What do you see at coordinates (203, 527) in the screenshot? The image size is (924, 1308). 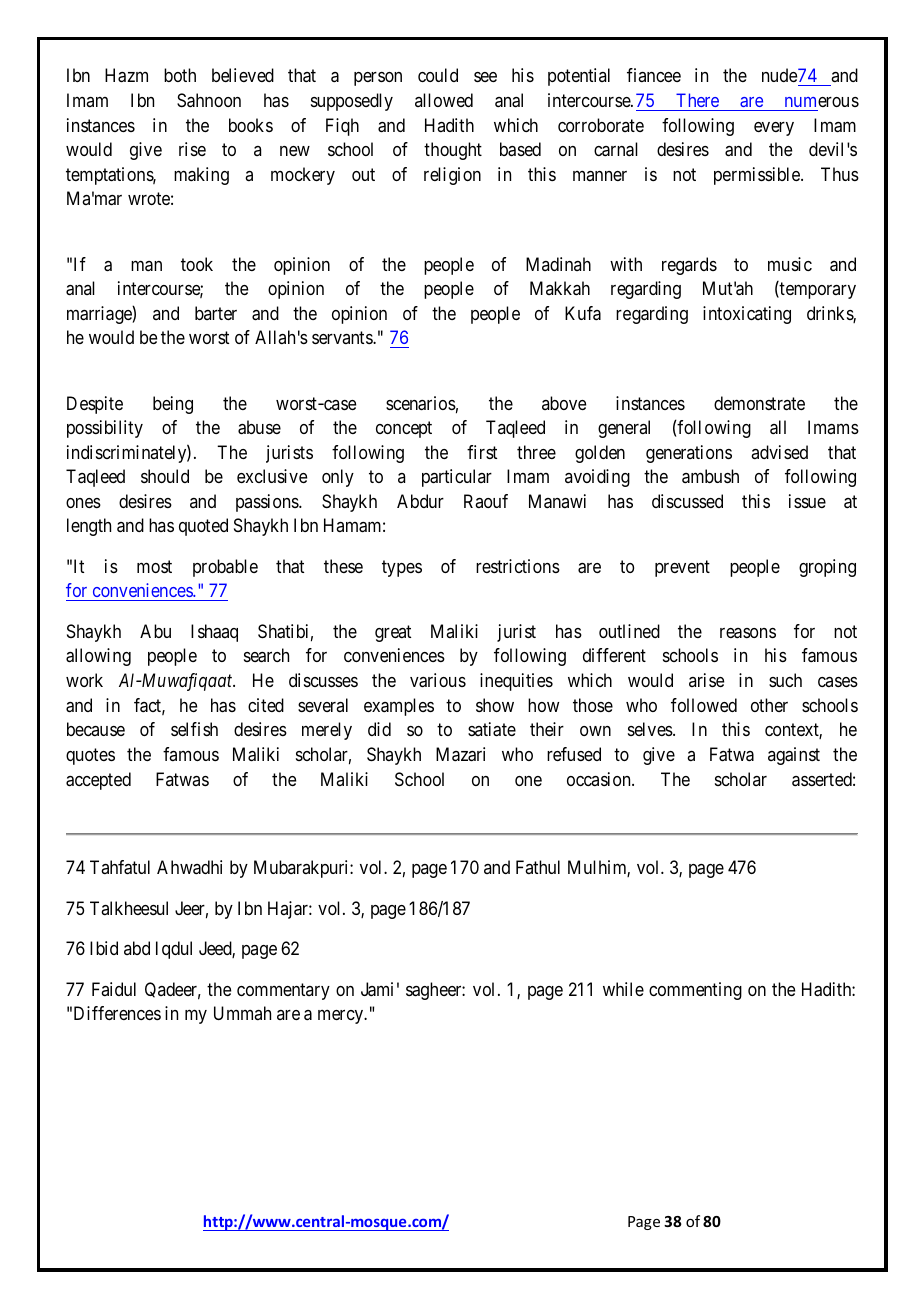 I see `quoted` at bounding box center [203, 527].
